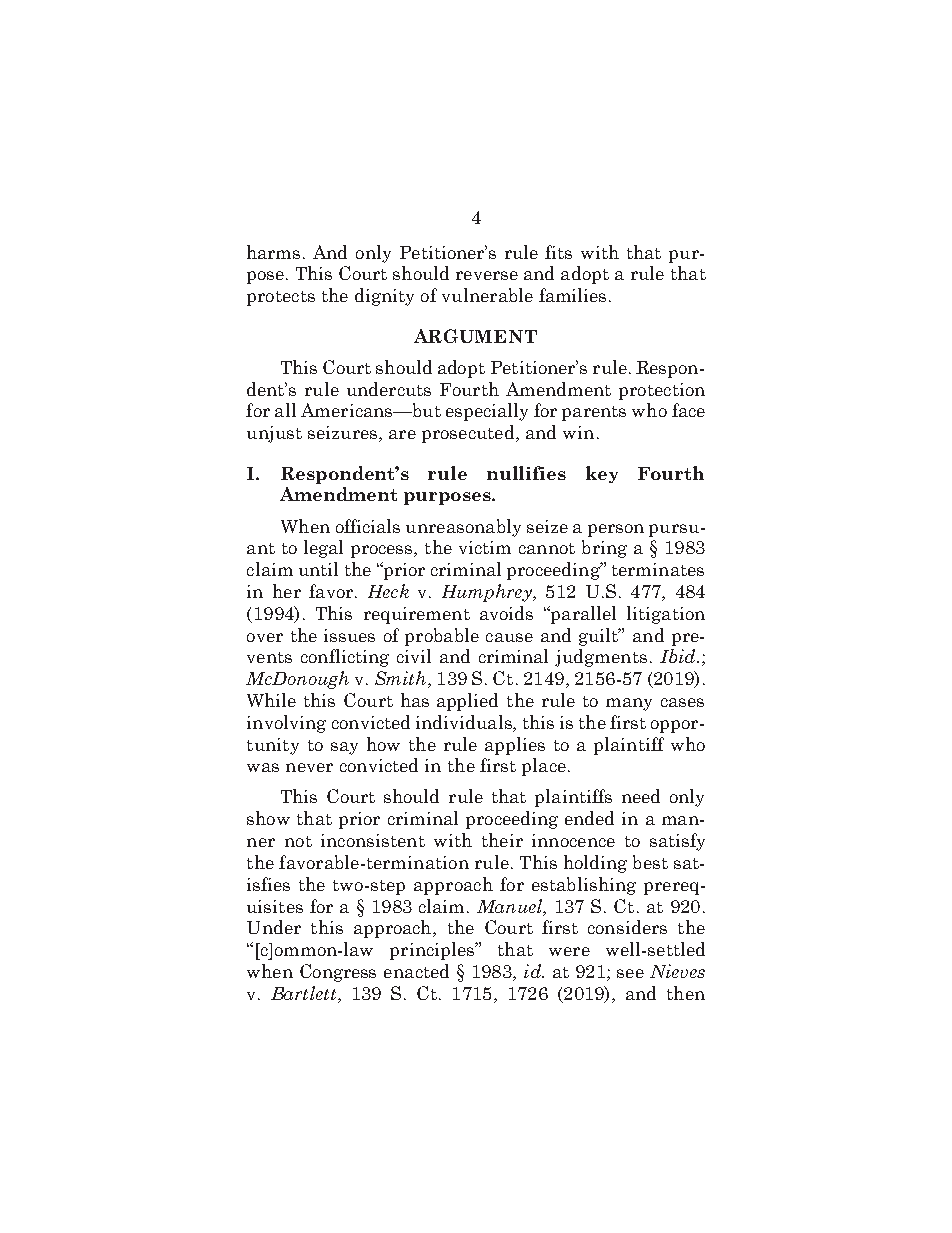 This image has height=1233, width=952. What do you see at coordinates (666, 615) in the image?
I see `litigation` at bounding box center [666, 615].
